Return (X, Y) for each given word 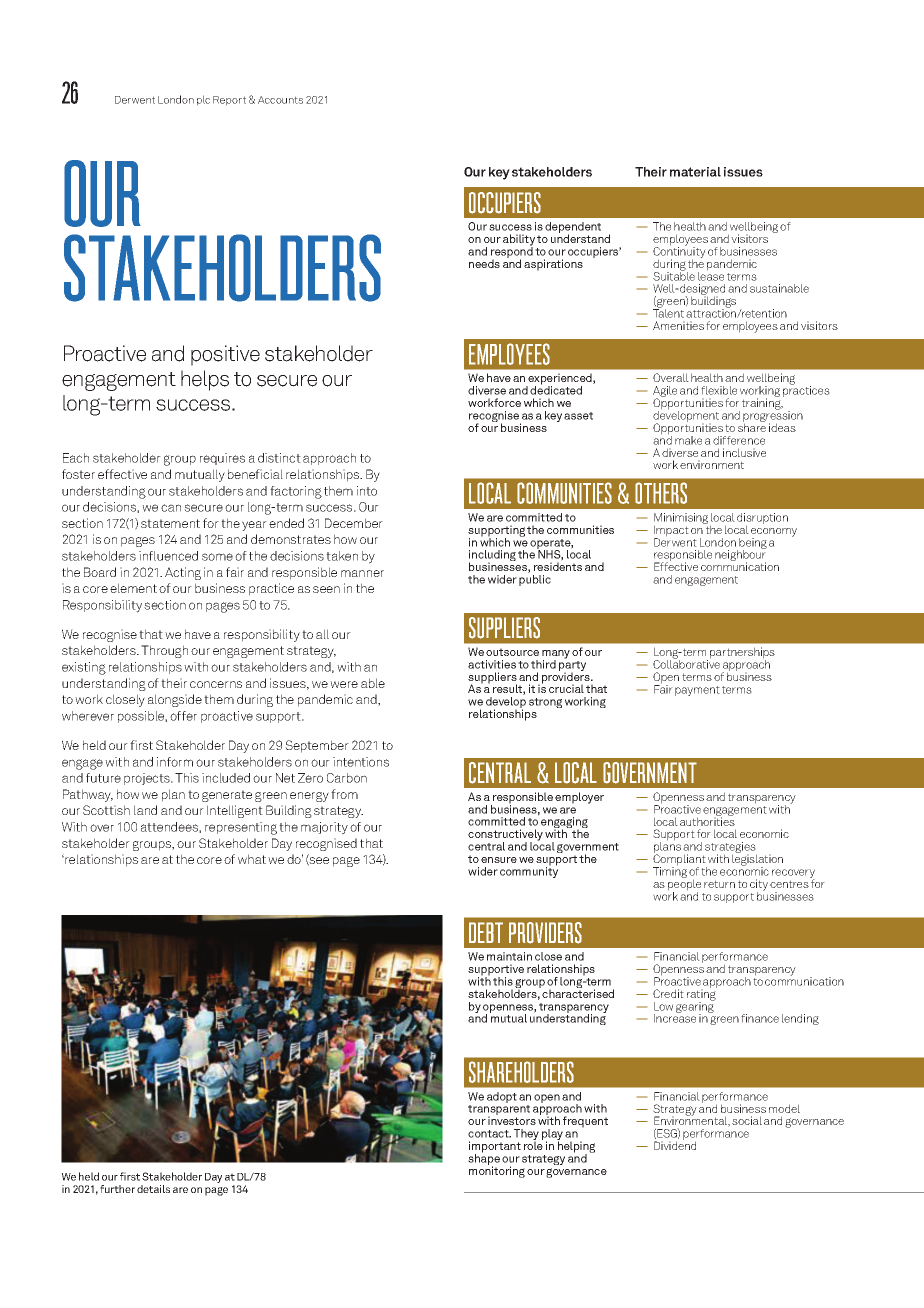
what (252, 859)
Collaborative (686, 663)
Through (164, 651)
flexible (719, 390)
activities (492, 664)
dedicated (556, 389)
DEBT (486, 932)
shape (484, 1160)
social (747, 1120)
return (719, 884)
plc (203, 100)
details (153, 1189)
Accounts (280, 100)
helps (205, 380)
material (695, 172)
